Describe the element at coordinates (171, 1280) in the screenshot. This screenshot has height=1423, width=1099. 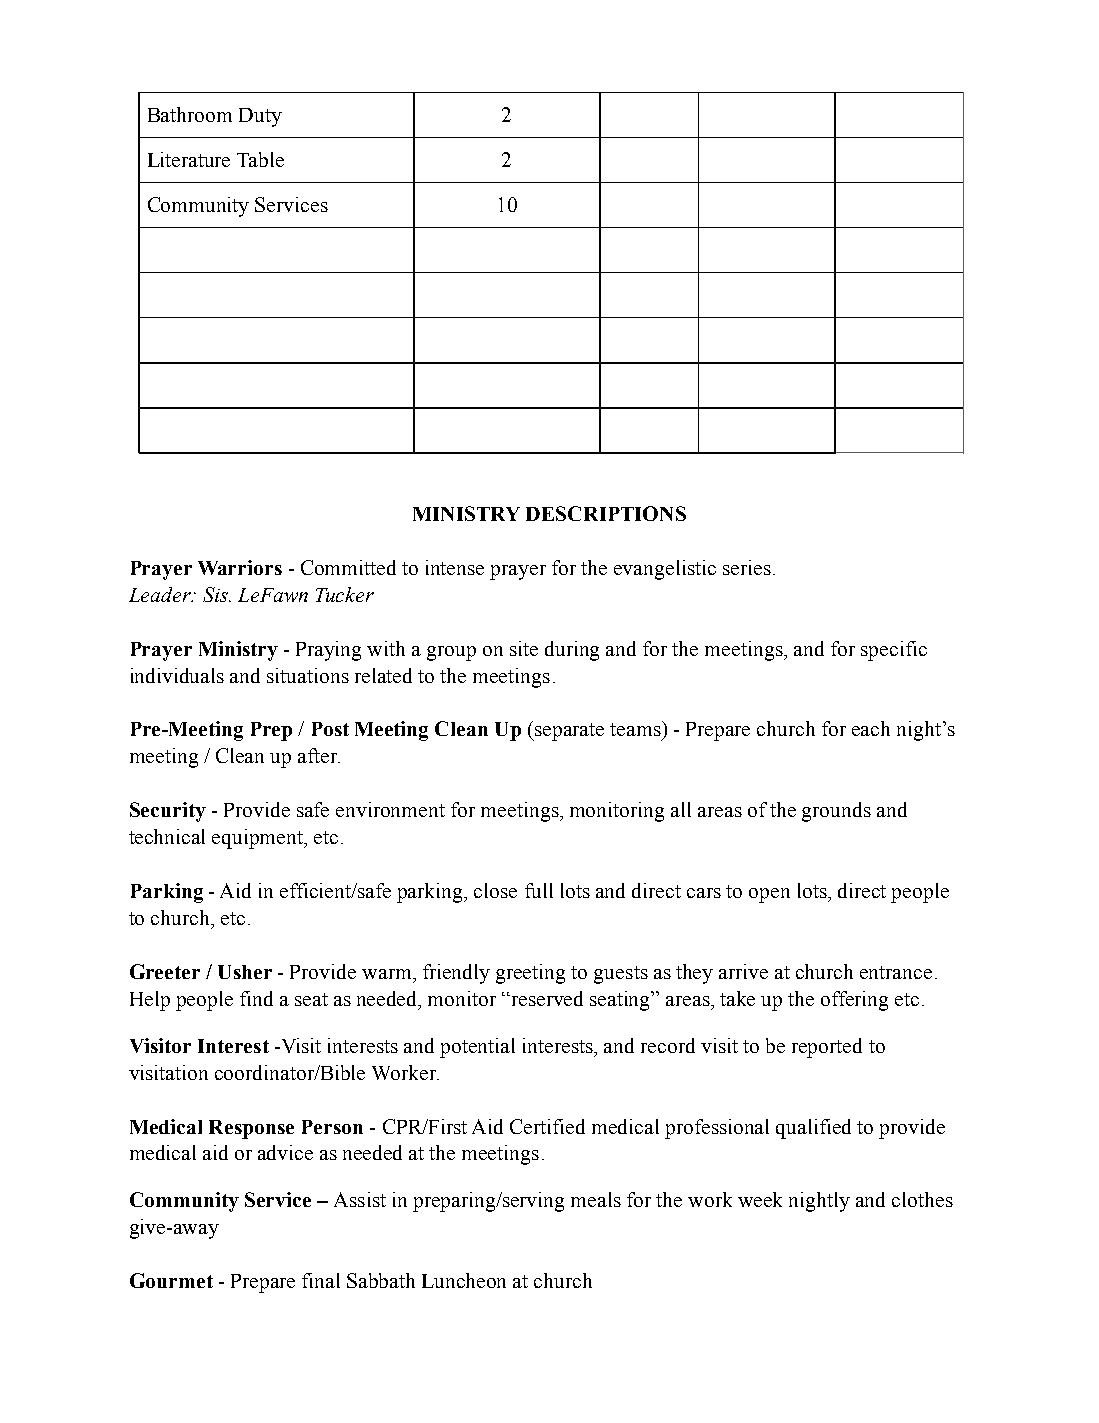
I see `Gourmet` at that location.
